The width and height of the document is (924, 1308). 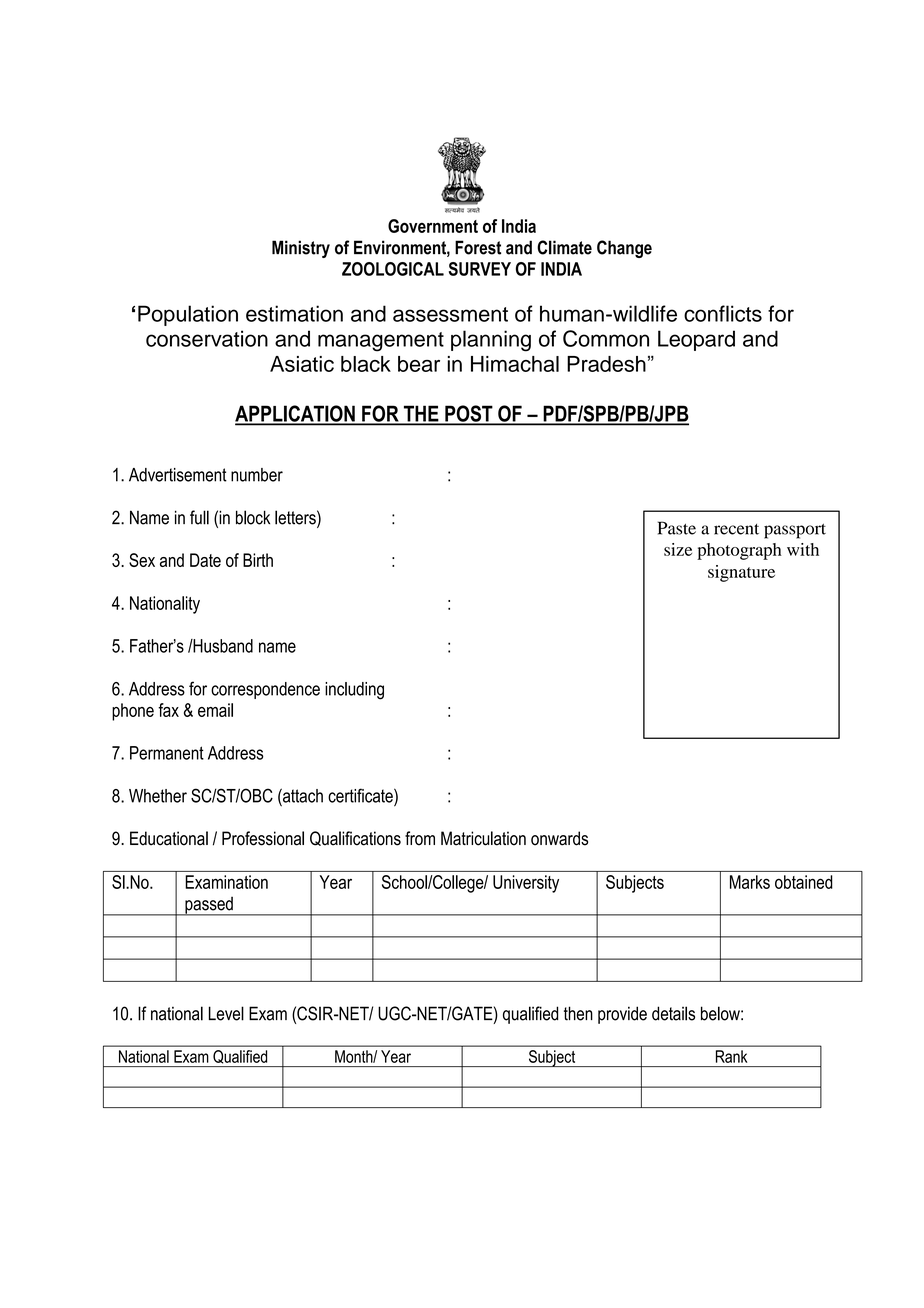 What do you see at coordinates (167, 753) in the document?
I see `Permanent` at bounding box center [167, 753].
